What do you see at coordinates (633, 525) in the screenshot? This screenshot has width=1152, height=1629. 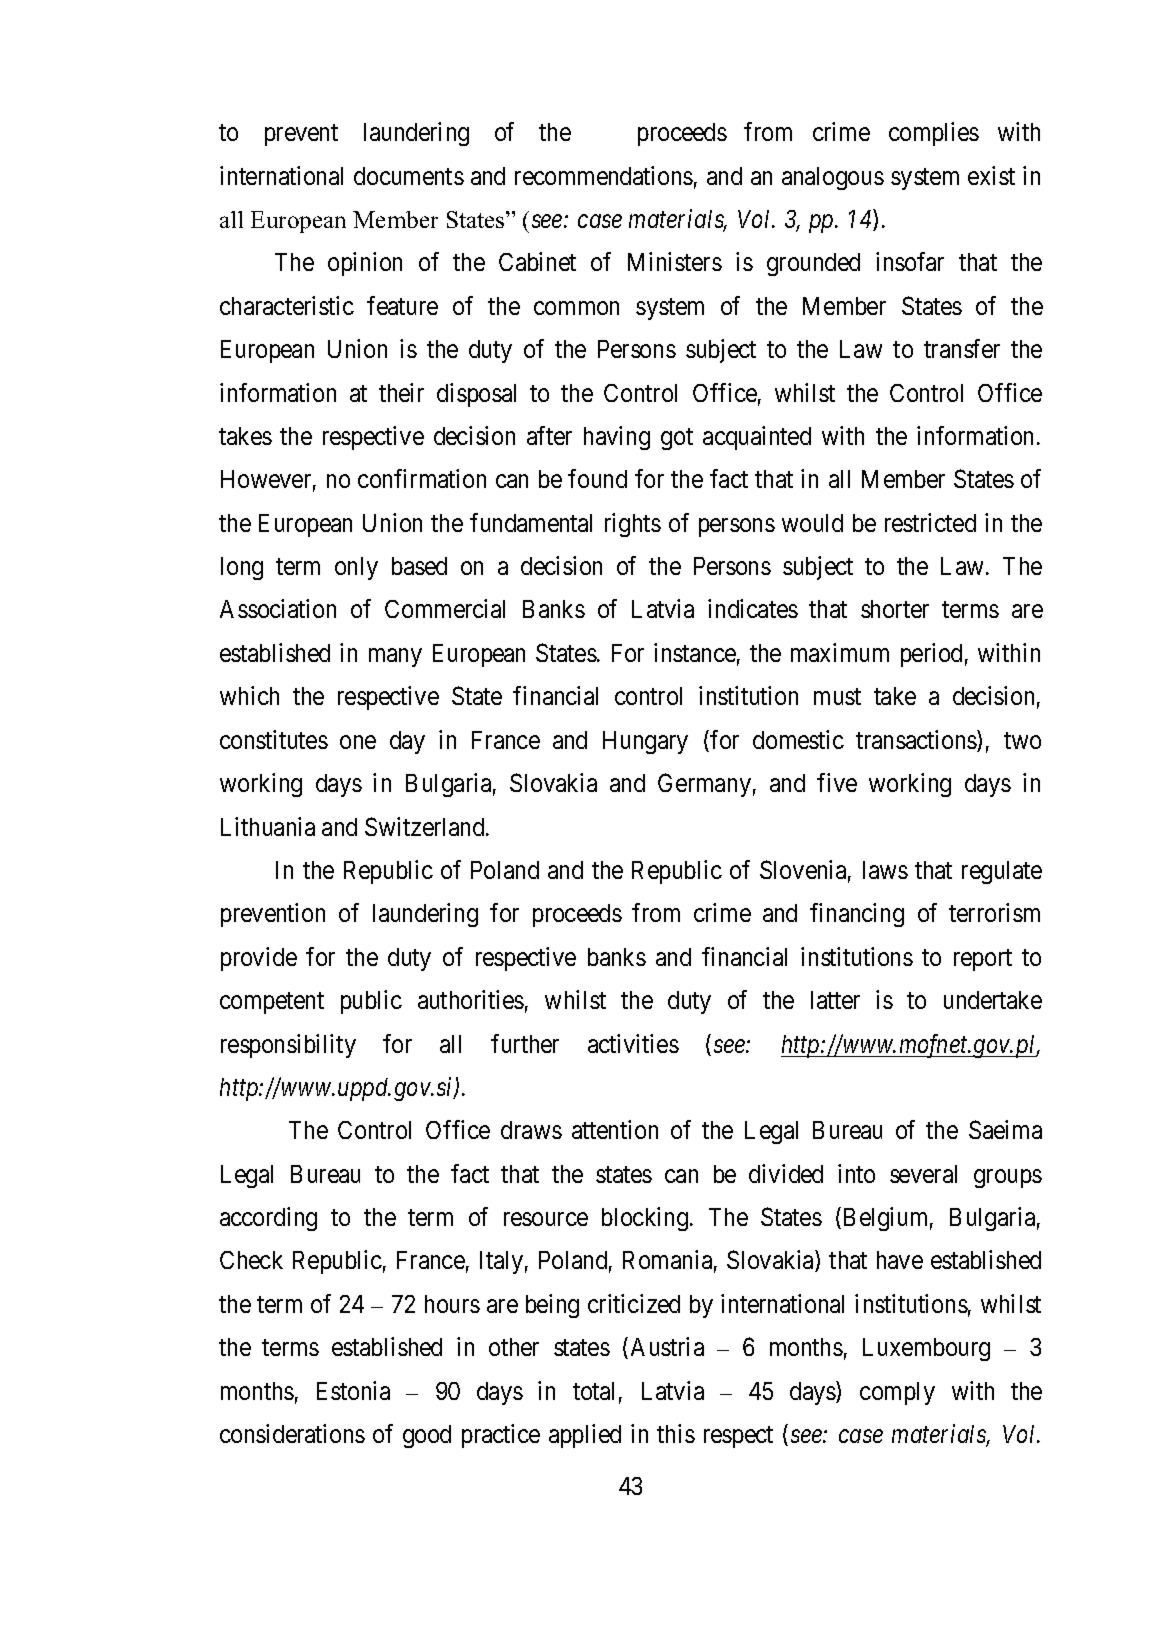 I see `rights` at bounding box center [633, 525].
